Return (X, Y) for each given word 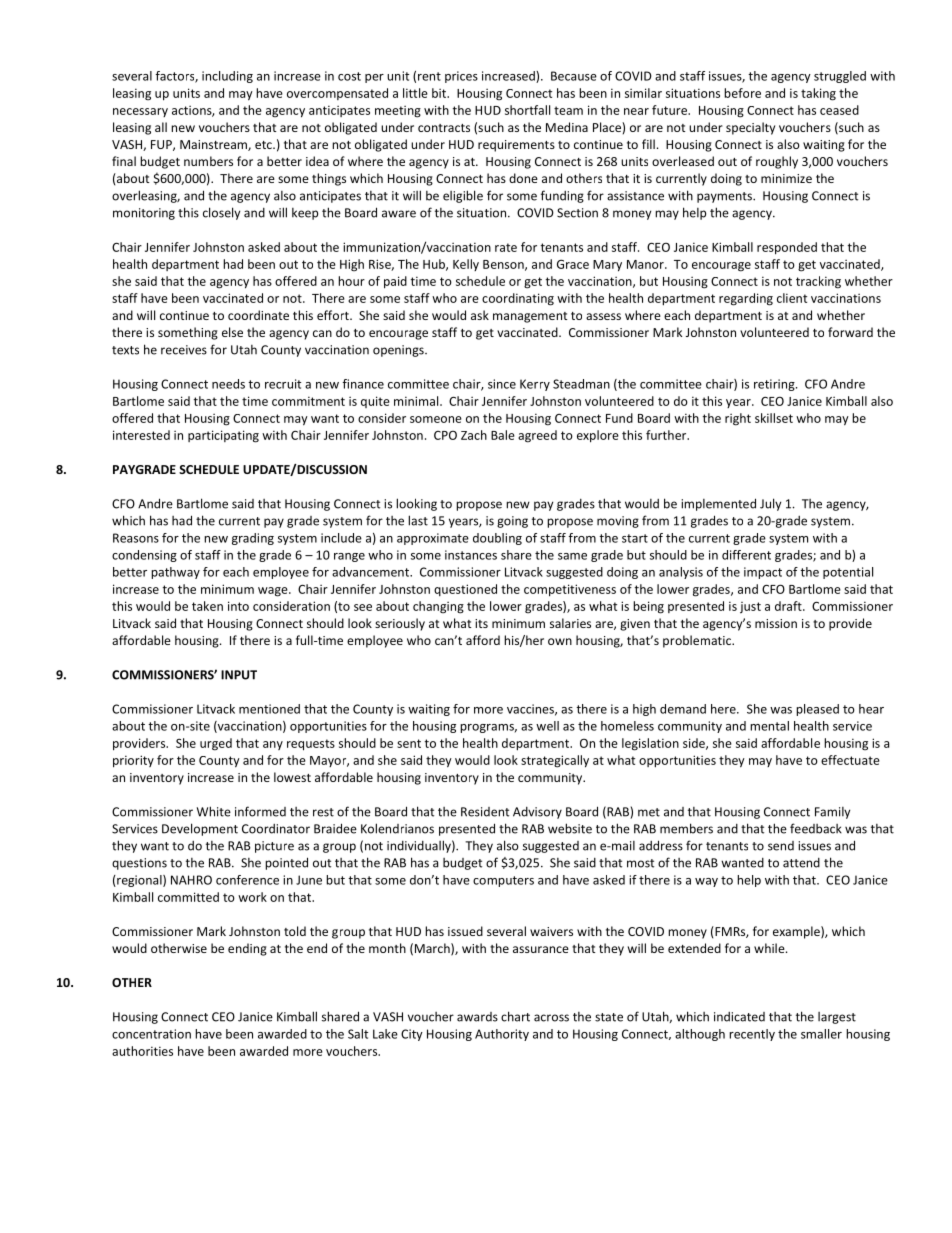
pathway (175, 573)
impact (763, 573)
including (227, 77)
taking (818, 94)
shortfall (527, 110)
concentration (151, 1034)
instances (471, 555)
